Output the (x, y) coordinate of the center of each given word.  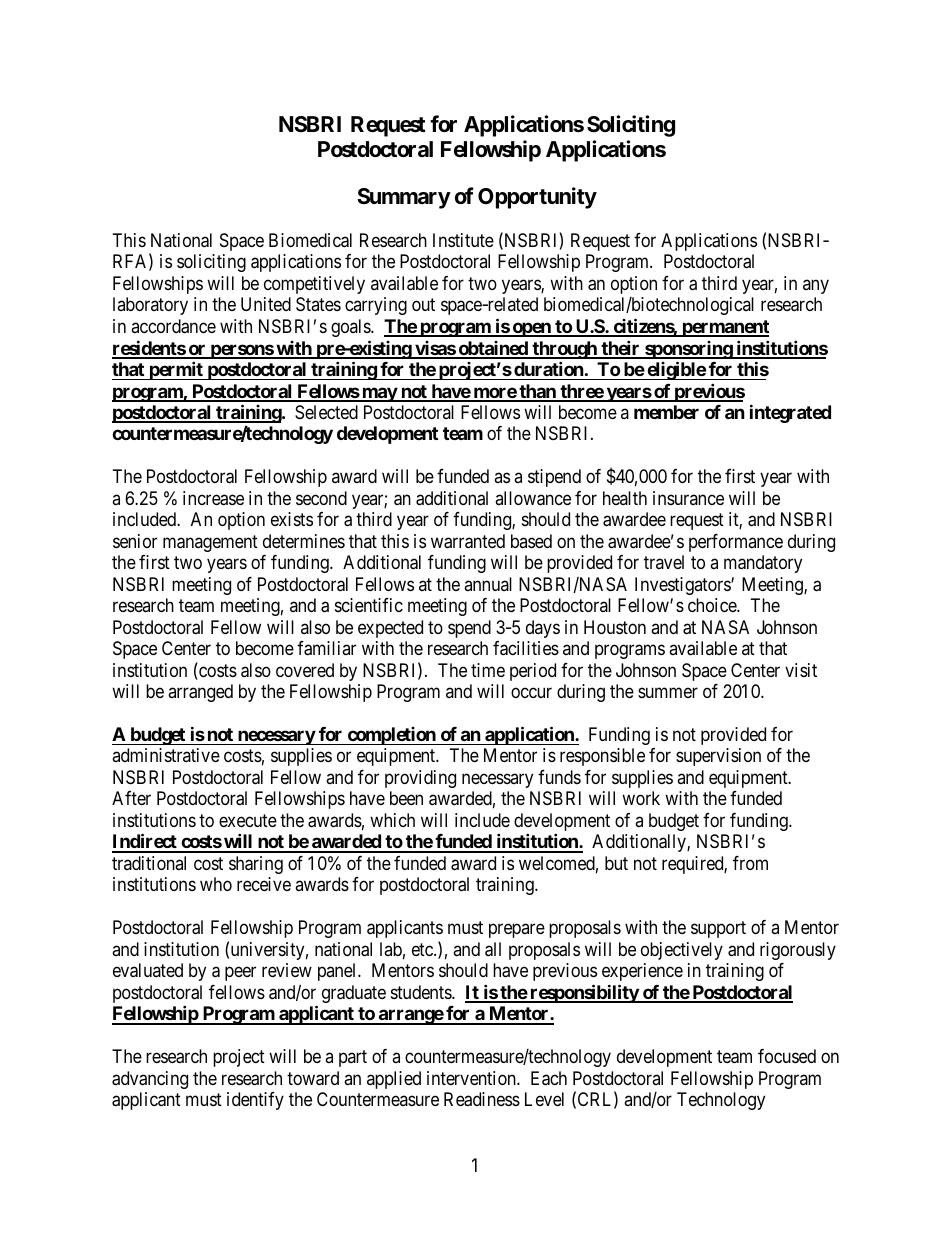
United (266, 304)
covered (305, 670)
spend (469, 629)
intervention (472, 1078)
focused (787, 1056)
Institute (463, 240)
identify (255, 1101)
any (816, 286)
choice (713, 605)
